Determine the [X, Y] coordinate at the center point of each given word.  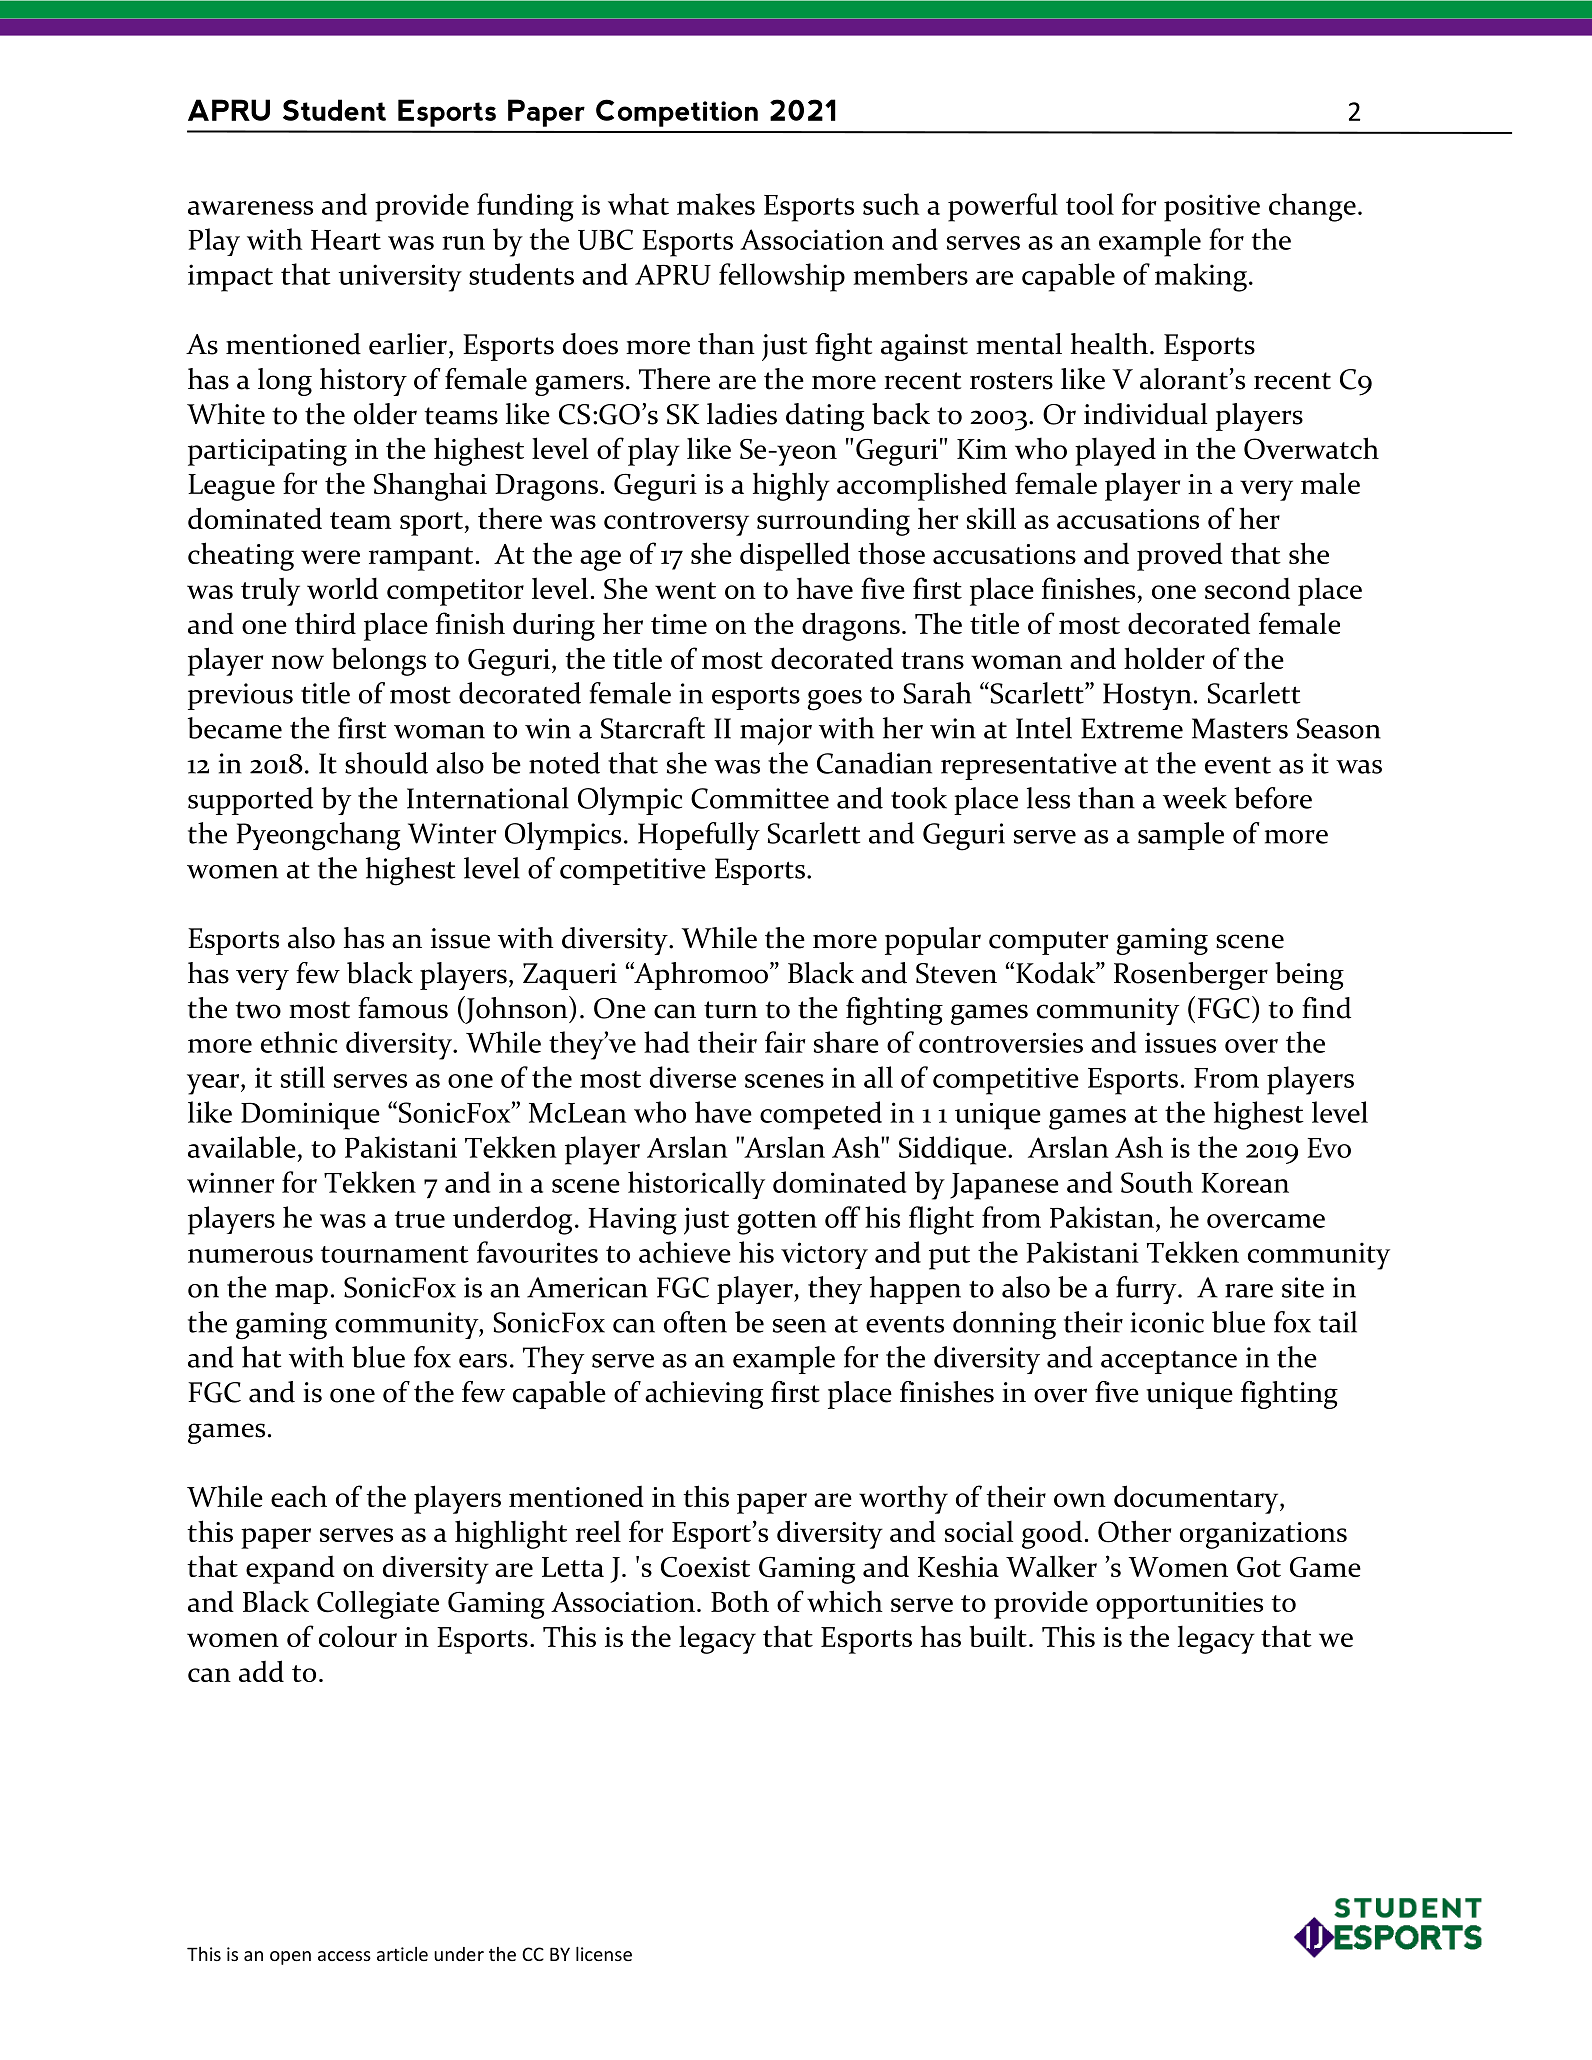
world [342, 588]
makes [716, 204]
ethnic [299, 1042]
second [1247, 588]
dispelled [795, 556]
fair [785, 1042]
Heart [346, 240]
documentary [1197, 1499]
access [344, 1956]
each [299, 1496]
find [1326, 1008]
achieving [704, 1395]
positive [1212, 208]
